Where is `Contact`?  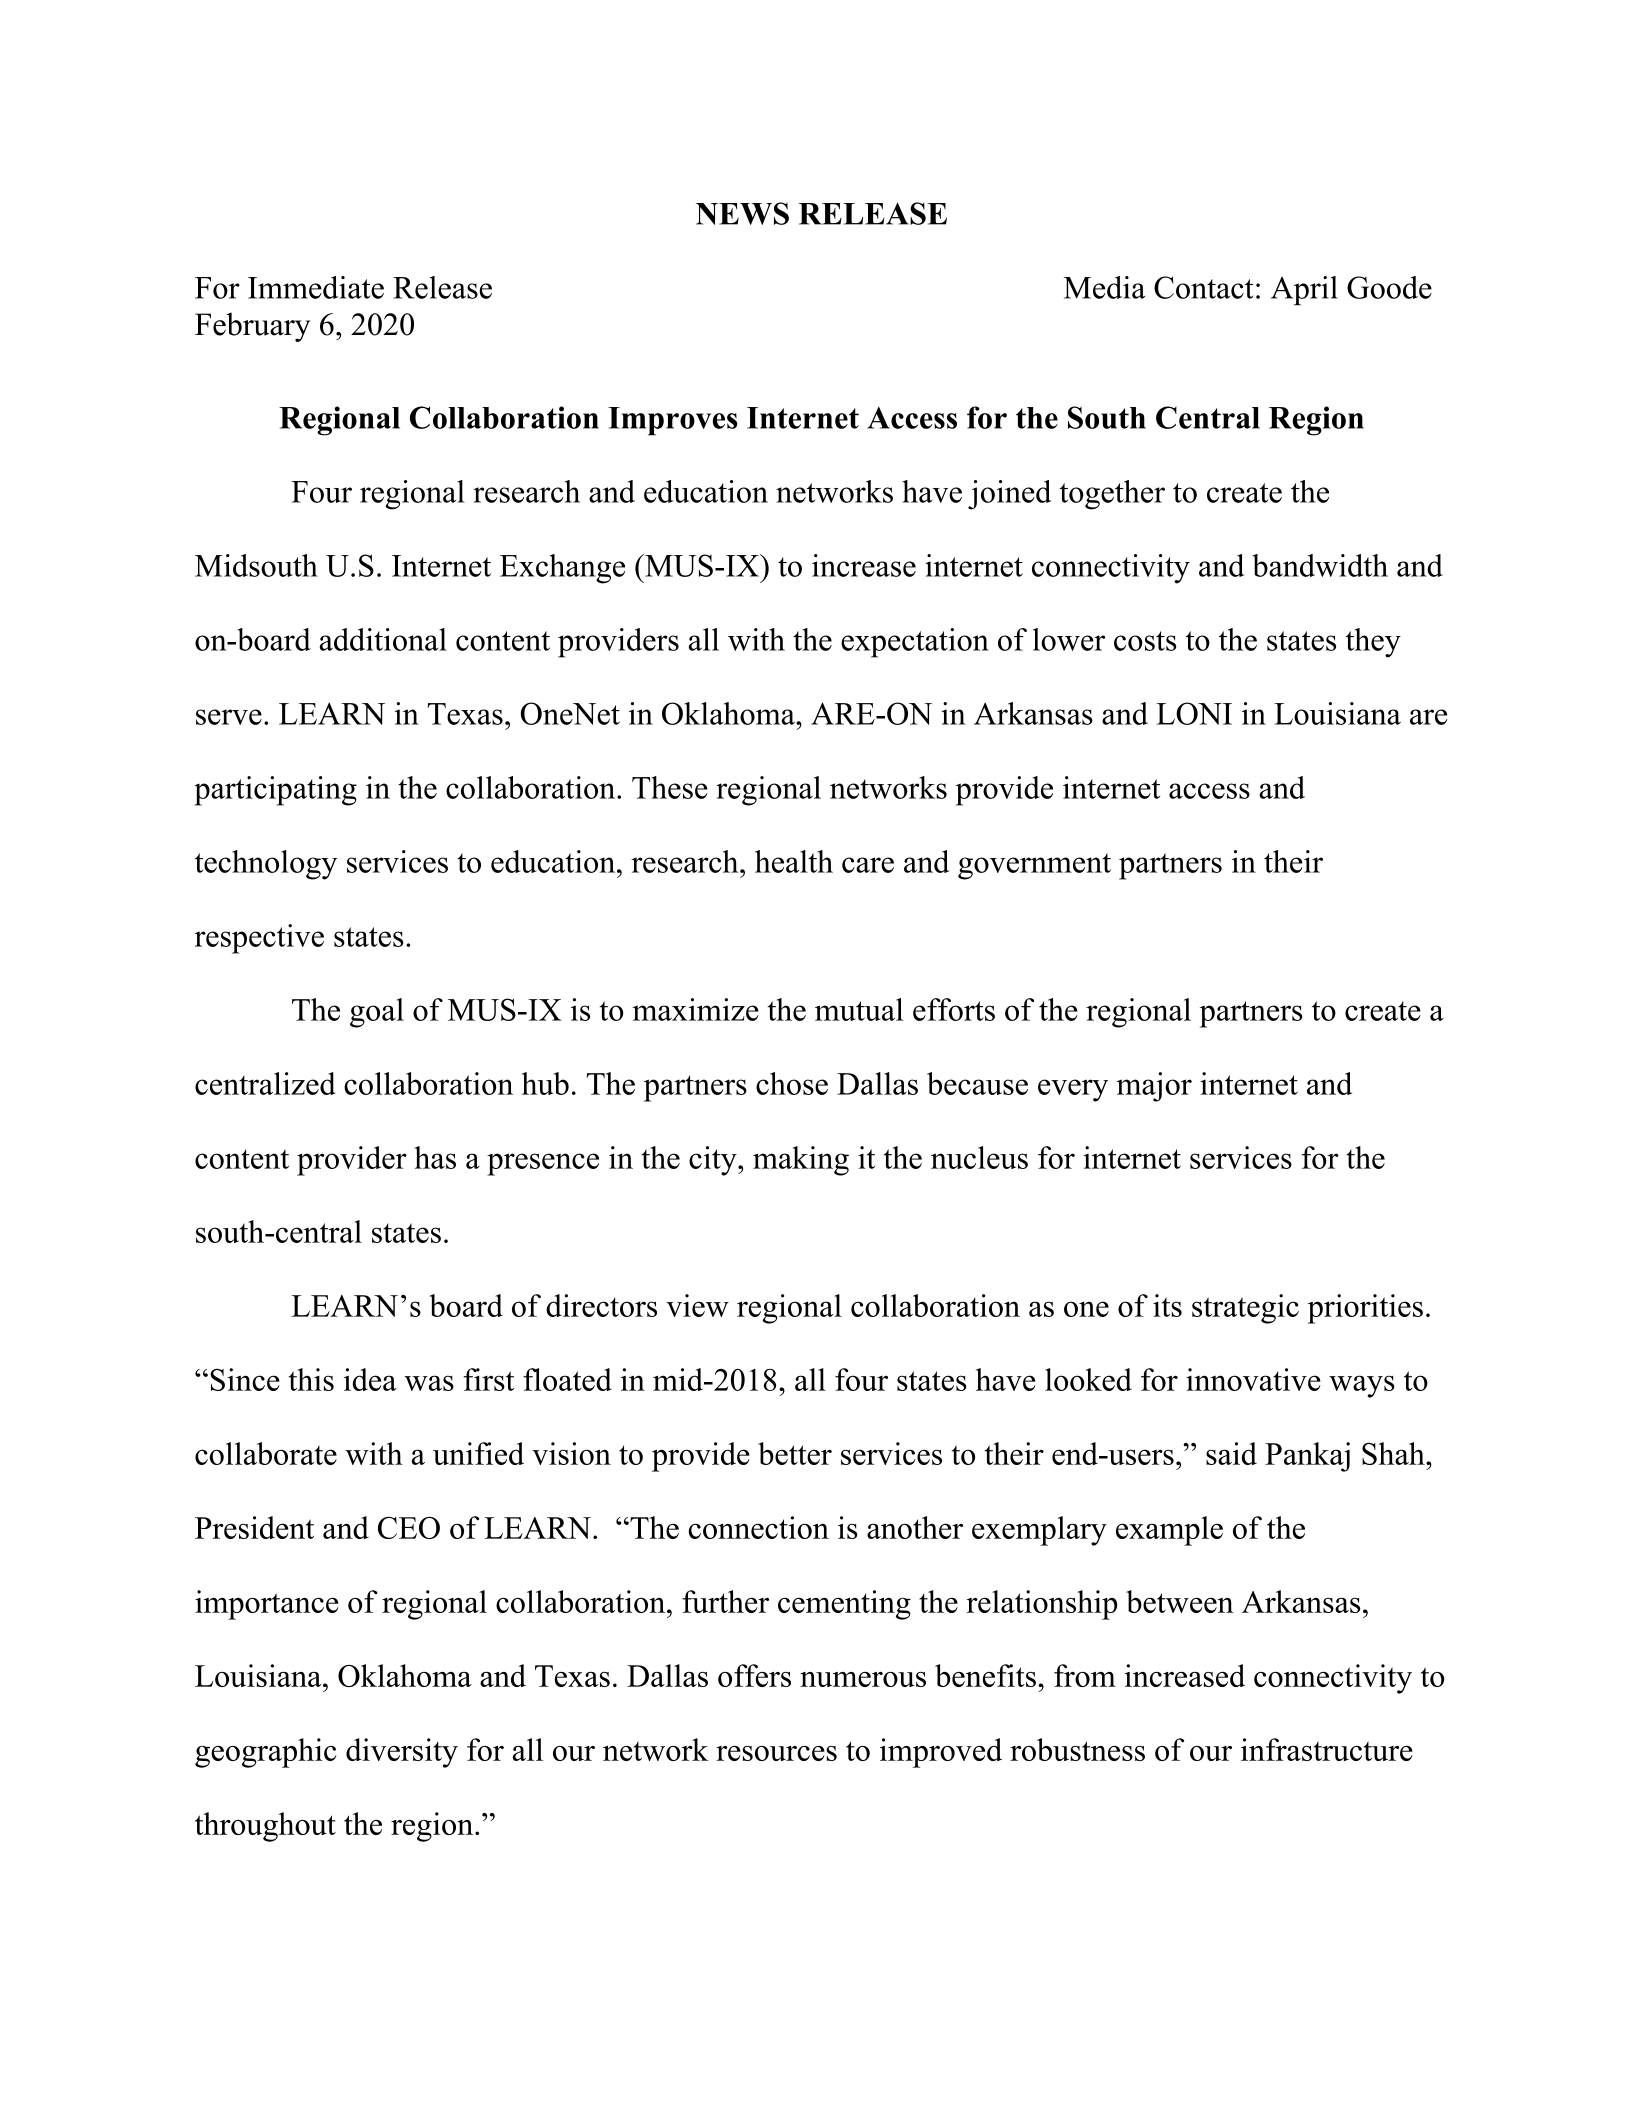
Contact is located at coordinates (1204, 287).
